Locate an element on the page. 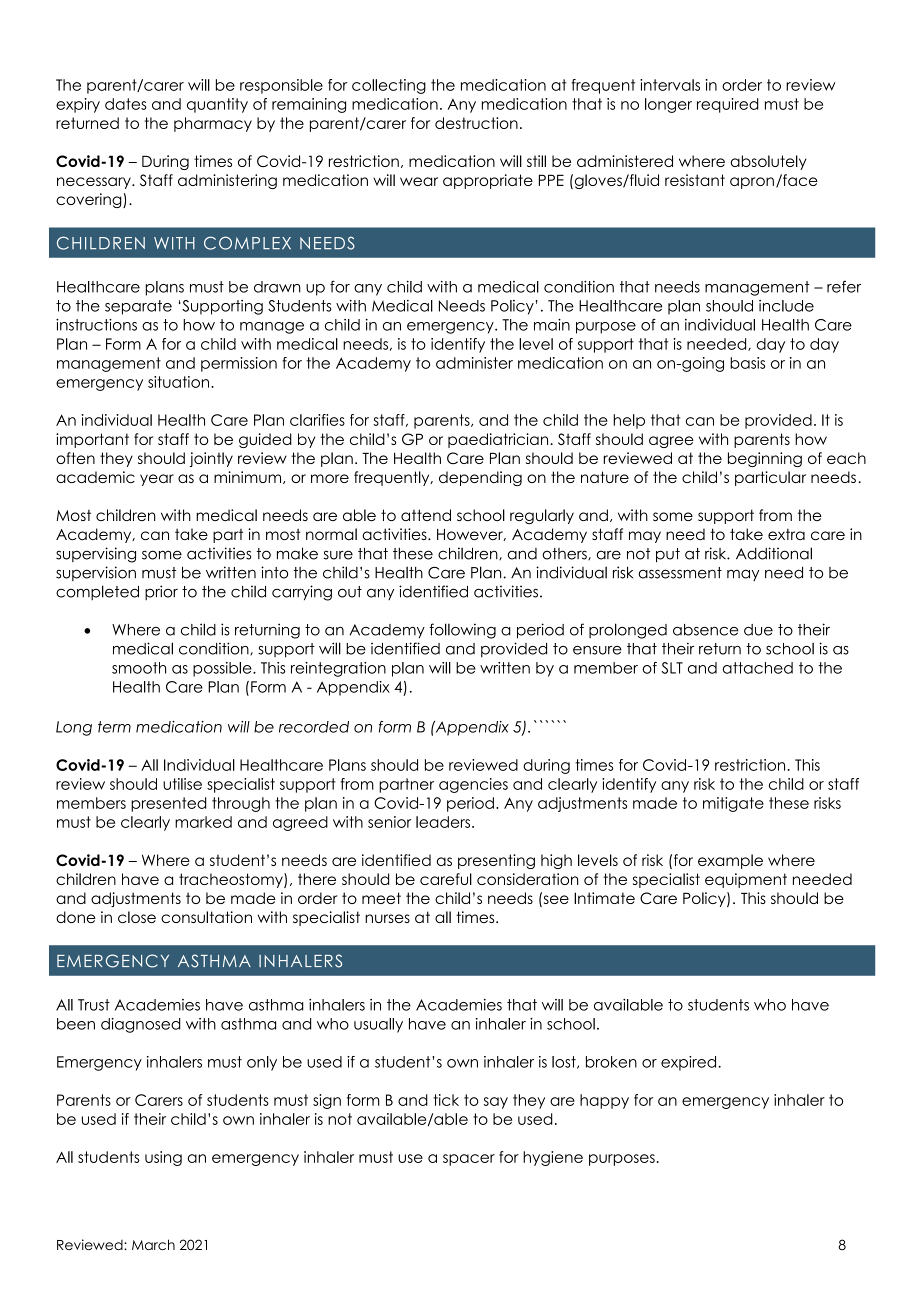 This image has width=924, height=1308. March is located at coordinates (153, 1244).
